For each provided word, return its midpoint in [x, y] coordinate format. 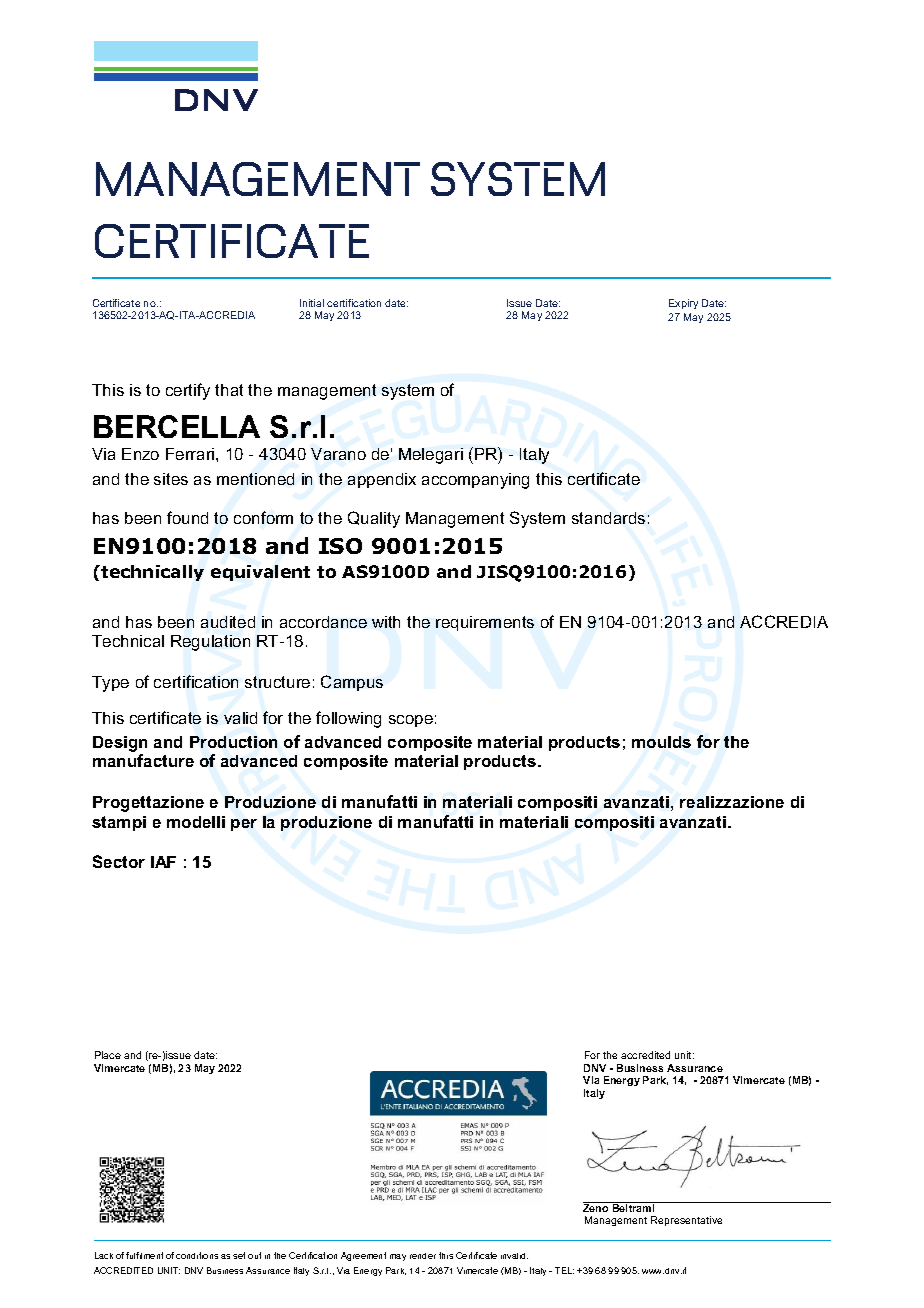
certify [188, 391]
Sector [119, 861]
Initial [312, 303]
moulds [661, 742]
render [423, 1256]
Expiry [683, 304]
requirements [485, 623]
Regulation [210, 643]
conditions [197, 1255]
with [386, 622]
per [244, 825]
